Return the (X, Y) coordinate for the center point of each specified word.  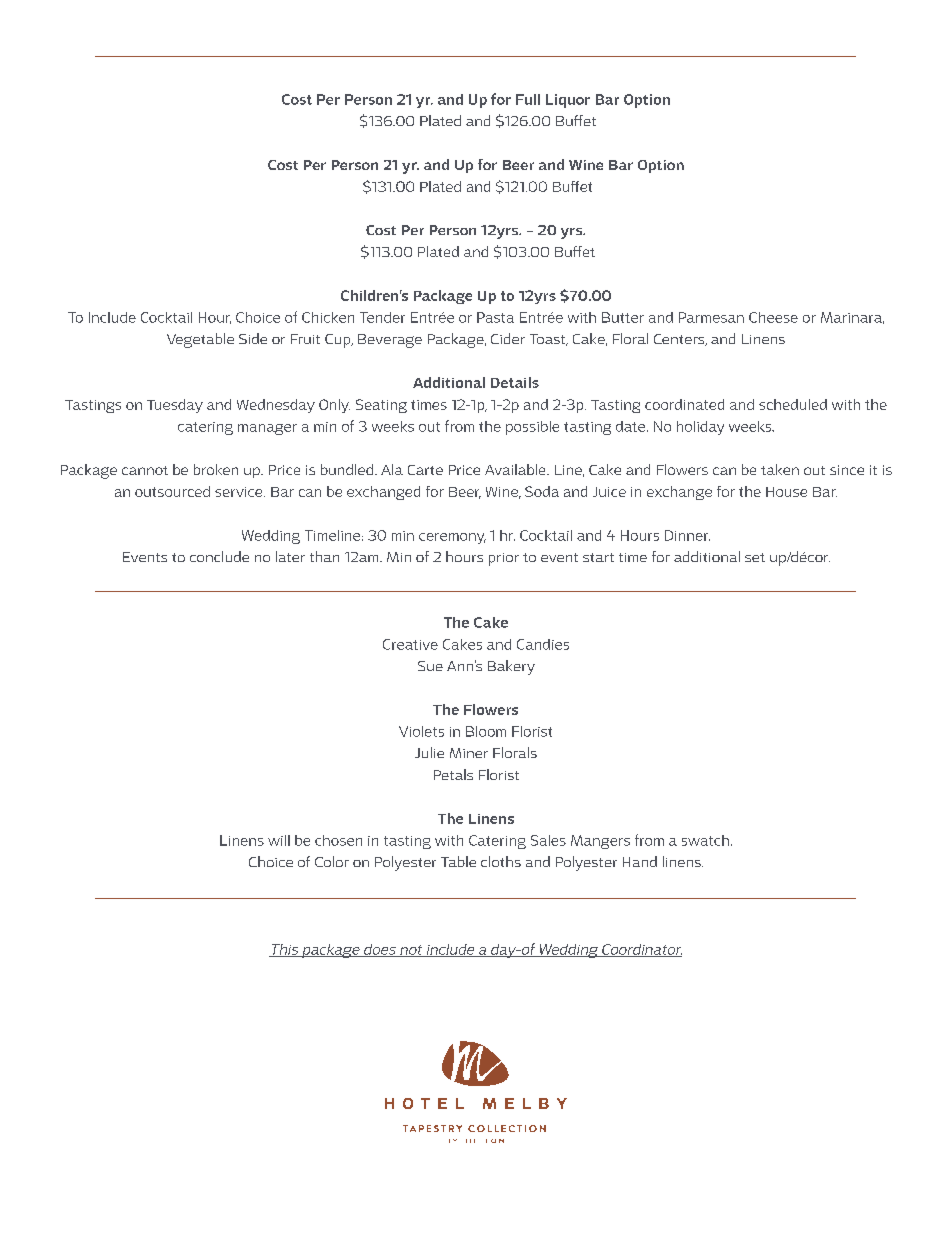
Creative (410, 644)
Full (528, 99)
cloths (501, 861)
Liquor (568, 101)
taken (780, 469)
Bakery (511, 667)
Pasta (495, 317)
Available (516, 469)
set (755, 557)
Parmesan (711, 317)
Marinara (852, 318)
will (279, 840)
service (240, 492)
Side (253, 338)
